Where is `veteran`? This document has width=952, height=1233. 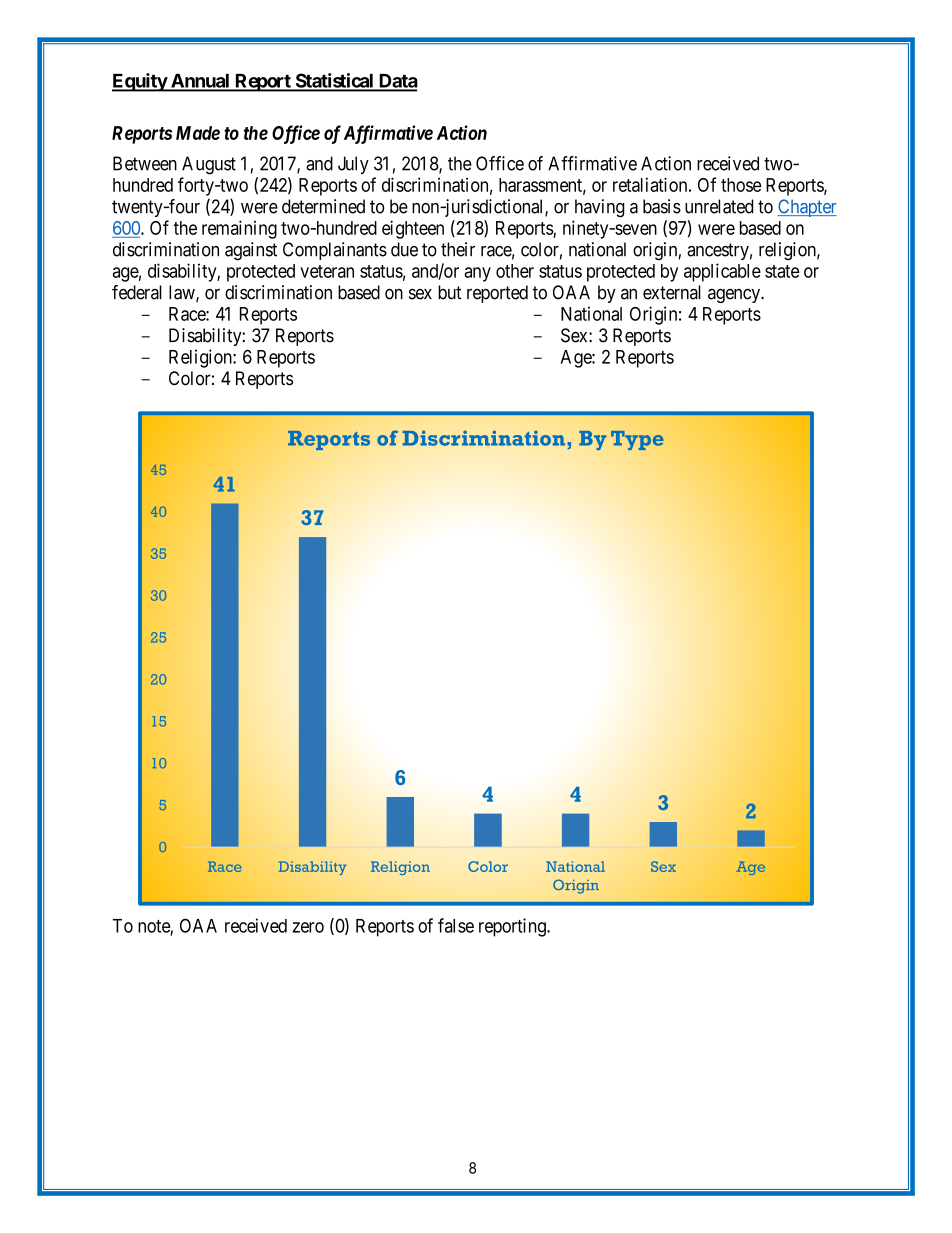 veteran is located at coordinates (327, 271).
